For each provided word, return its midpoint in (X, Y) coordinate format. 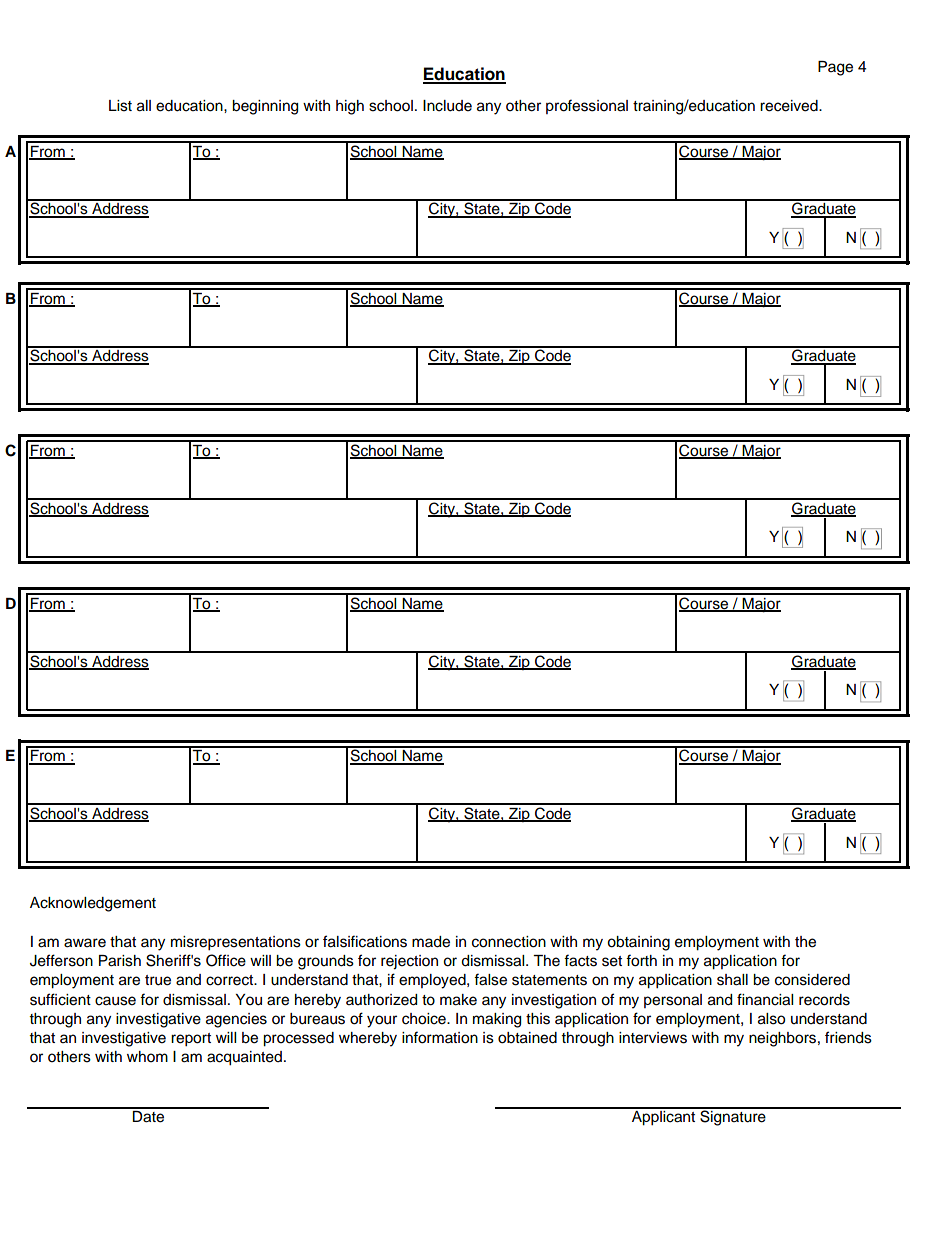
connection (509, 942)
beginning (265, 107)
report (191, 1040)
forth (641, 960)
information (440, 1037)
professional (587, 106)
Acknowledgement (93, 904)
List (120, 106)
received (790, 106)
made (431, 942)
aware (85, 943)
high (350, 107)
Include (447, 106)
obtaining (638, 943)
